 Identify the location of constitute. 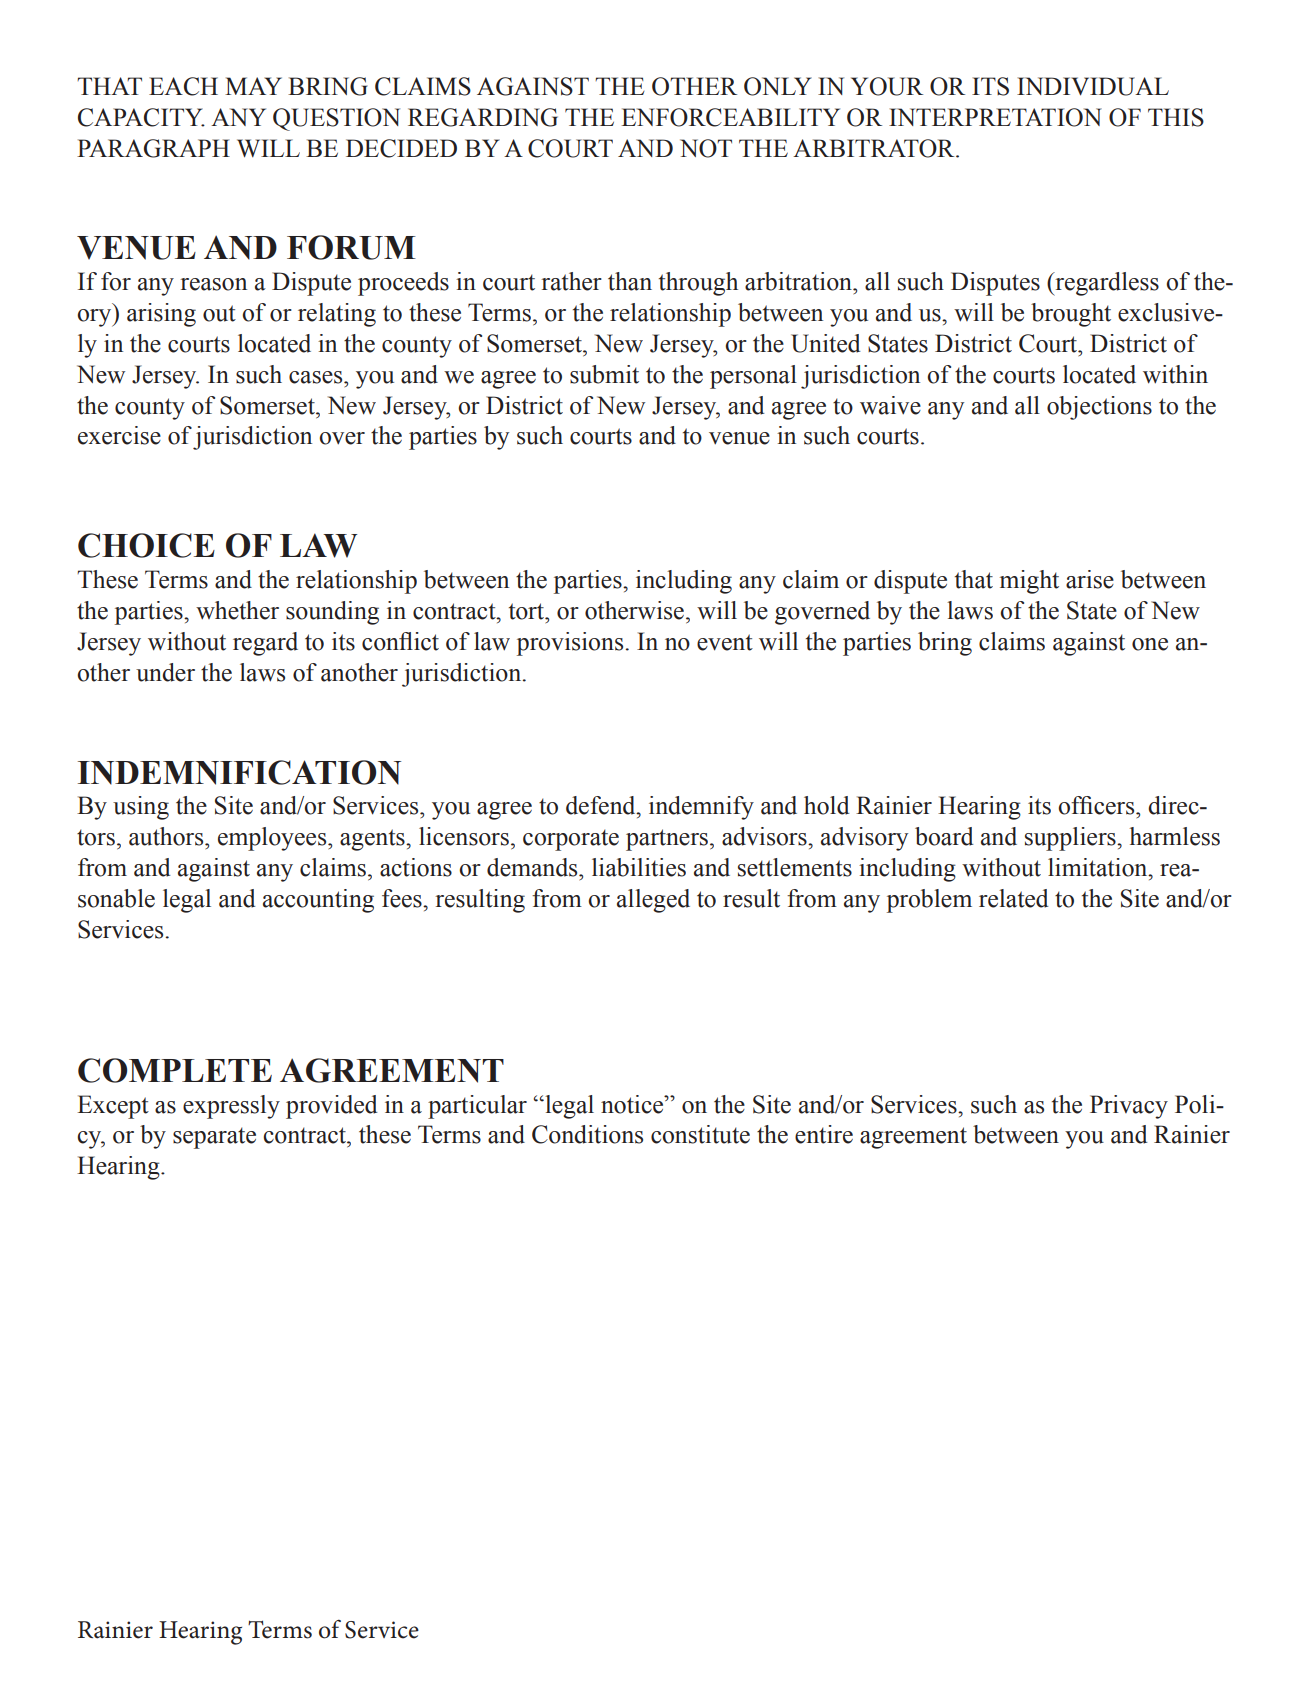
(700, 1134).
